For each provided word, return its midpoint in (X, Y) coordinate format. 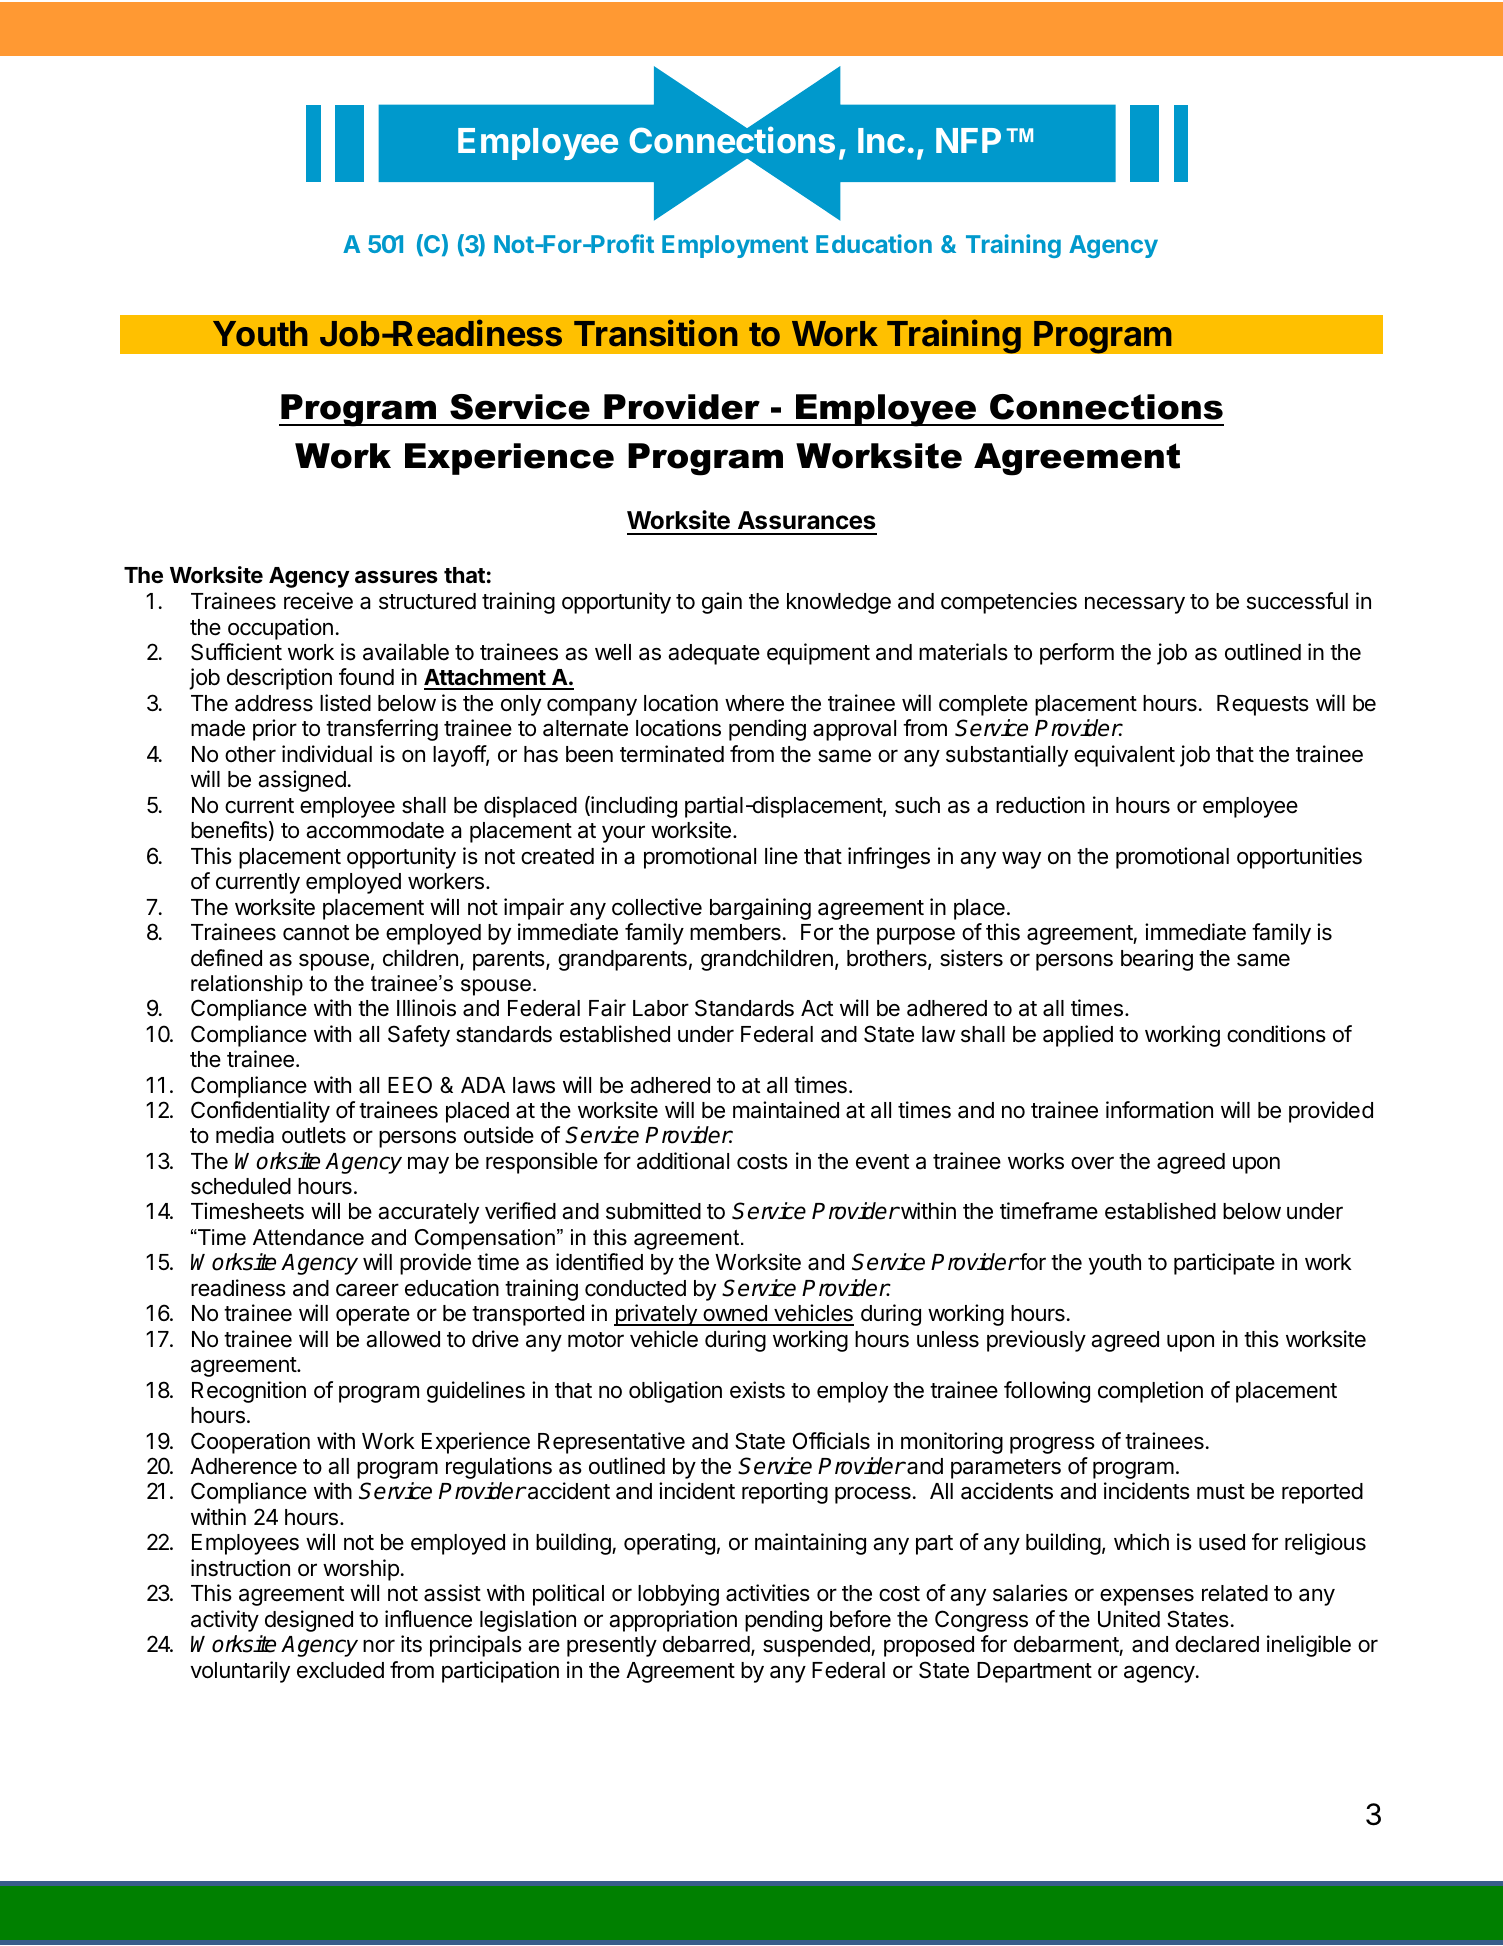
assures (396, 577)
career (367, 1290)
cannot (316, 933)
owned (735, 1315)
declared (1217, 1644)
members (735, 932)
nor (379, 1645)
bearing (1157, 960)
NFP (968, 140)
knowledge (839, 603)
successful (1297, 601)
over (1092, 1163)
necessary (1135, 605)
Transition (655, 333)
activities (768, 1593)
